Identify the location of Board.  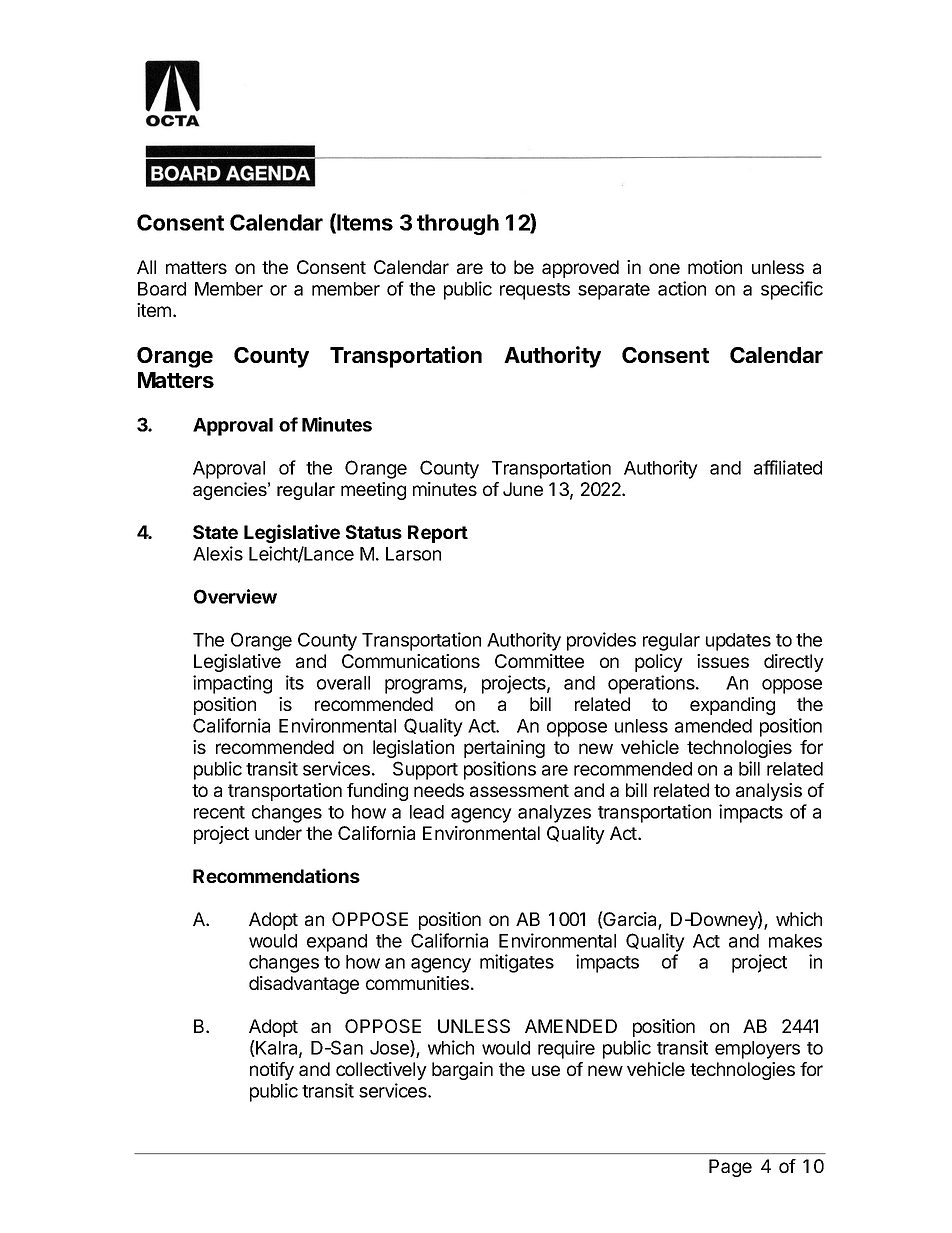
(162, 289).
